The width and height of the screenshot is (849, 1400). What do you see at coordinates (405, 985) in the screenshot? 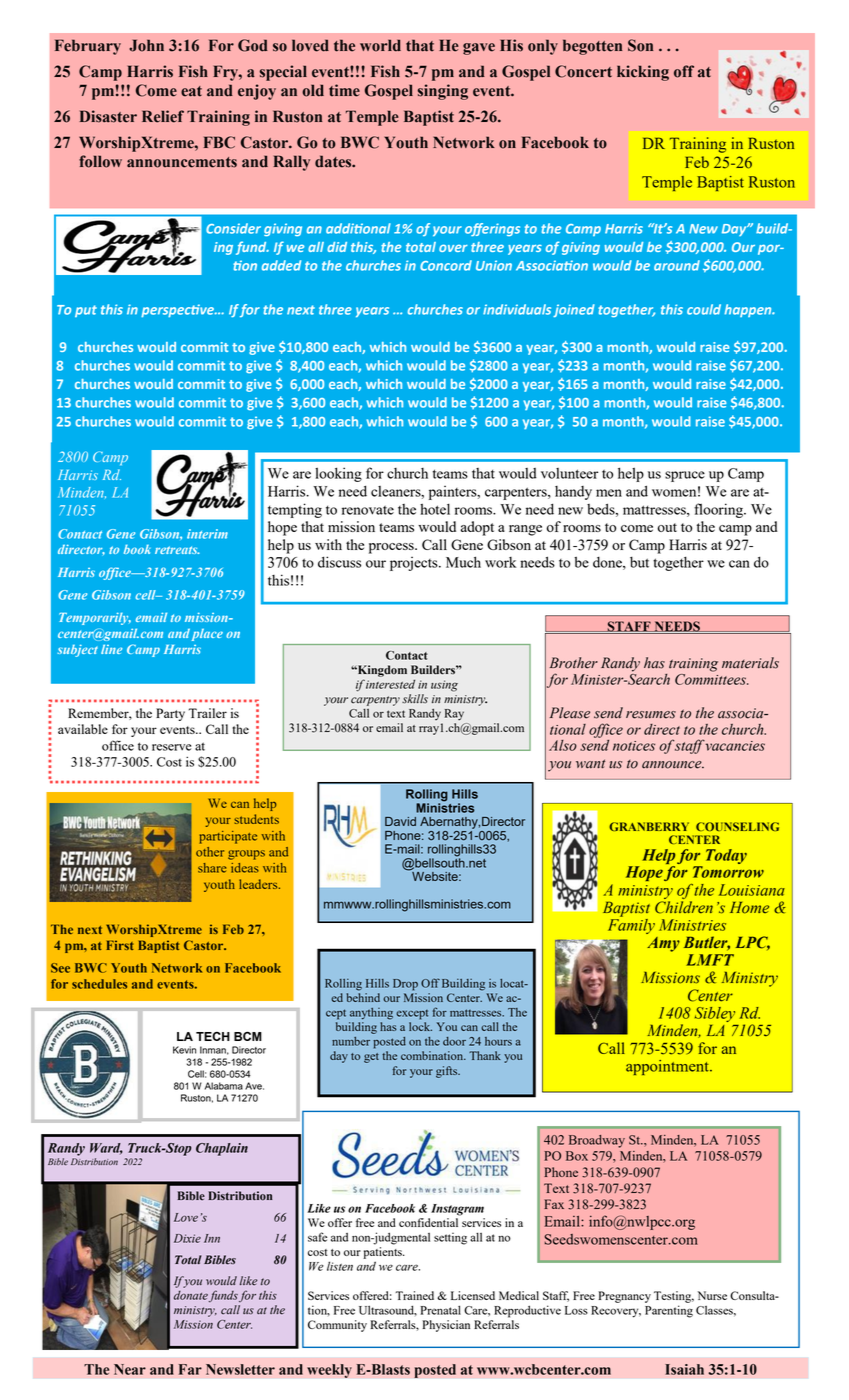
I see `Drop` at bounding box center [405, 985].
